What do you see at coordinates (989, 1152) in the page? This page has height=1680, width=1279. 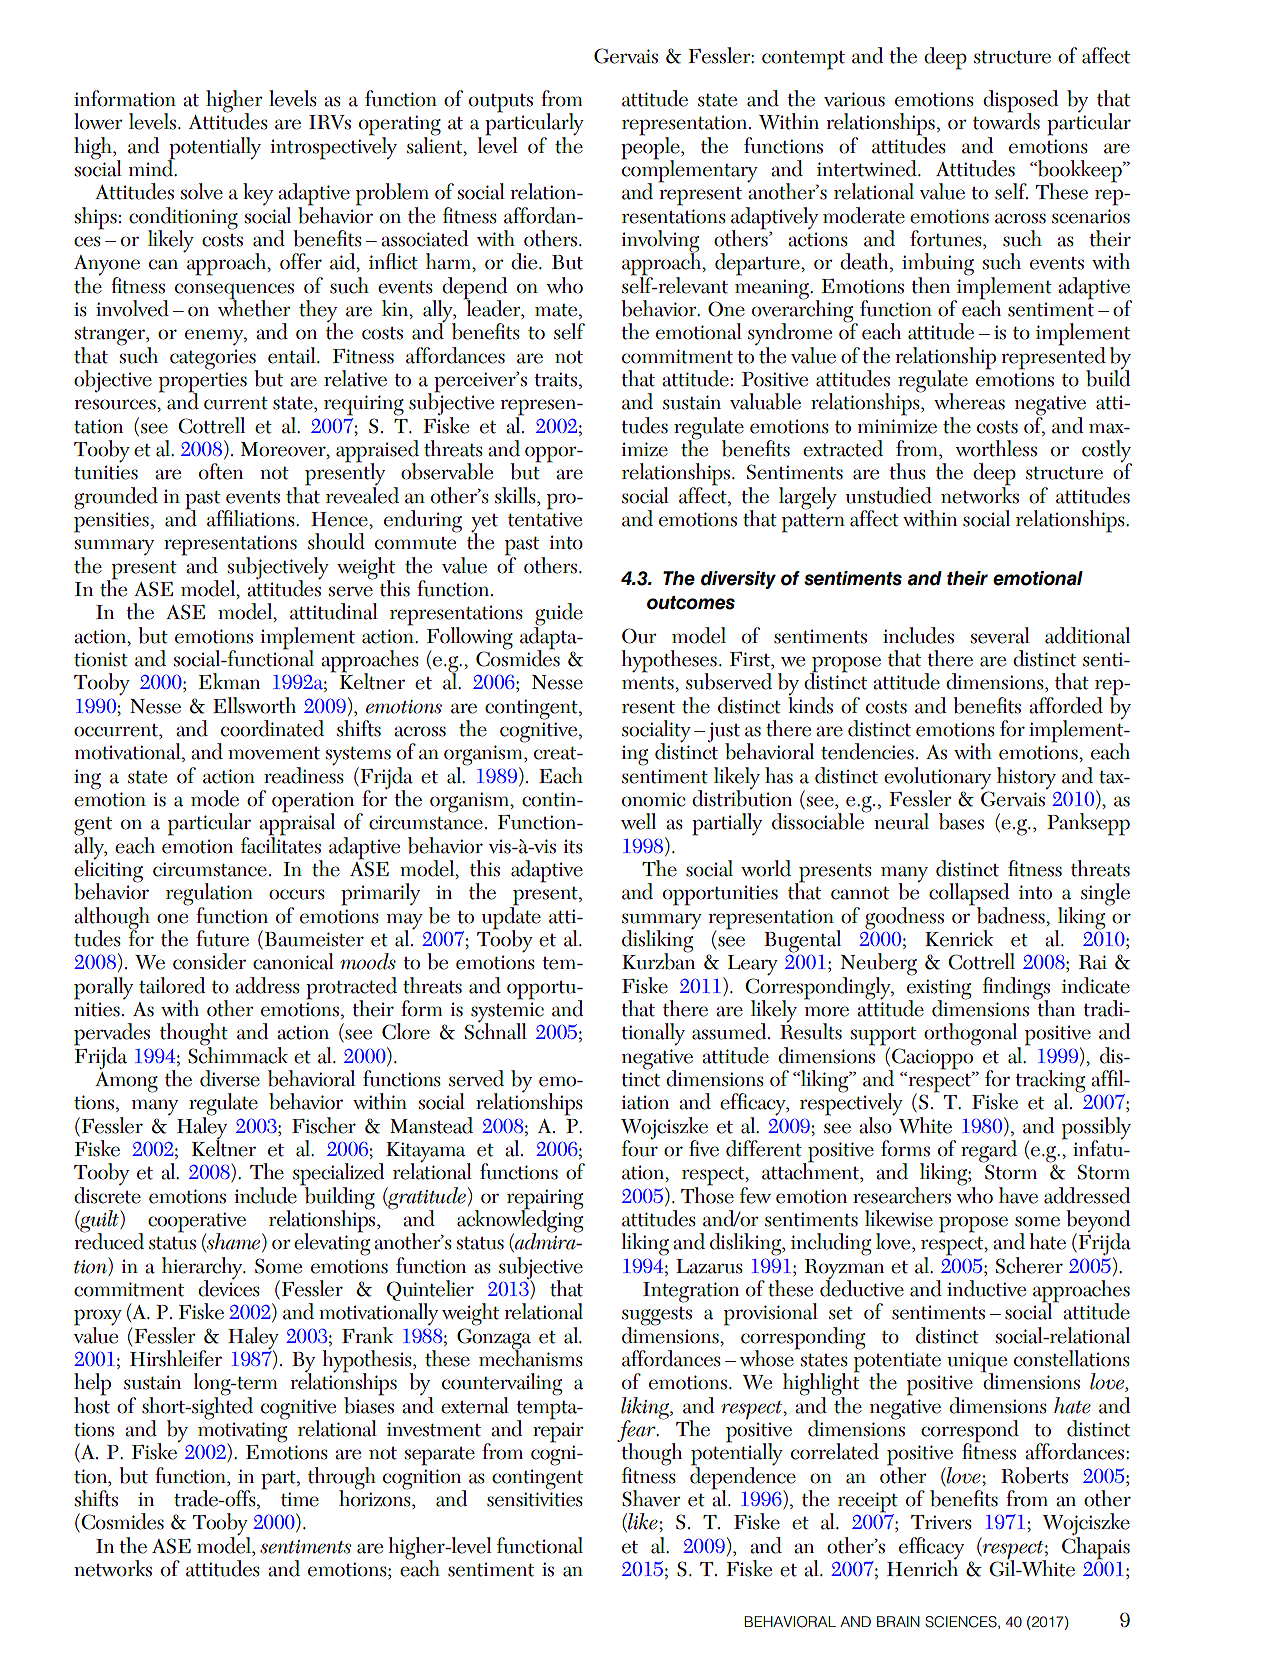 I see `regard` at bounding box center [989, 1152].
